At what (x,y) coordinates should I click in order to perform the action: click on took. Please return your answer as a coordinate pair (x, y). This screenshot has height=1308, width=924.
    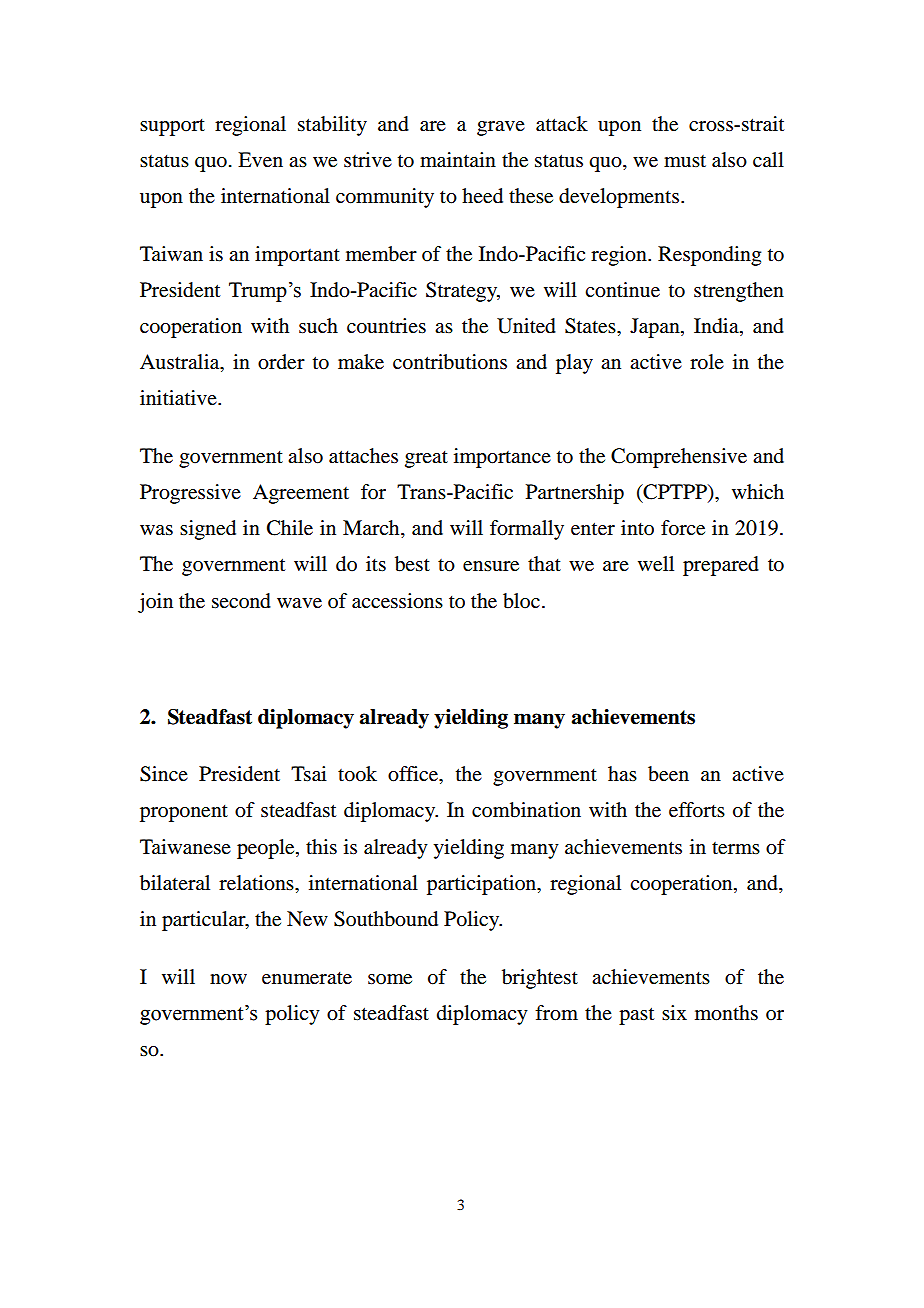
    Looking at the image, I should click on (357, 774).
